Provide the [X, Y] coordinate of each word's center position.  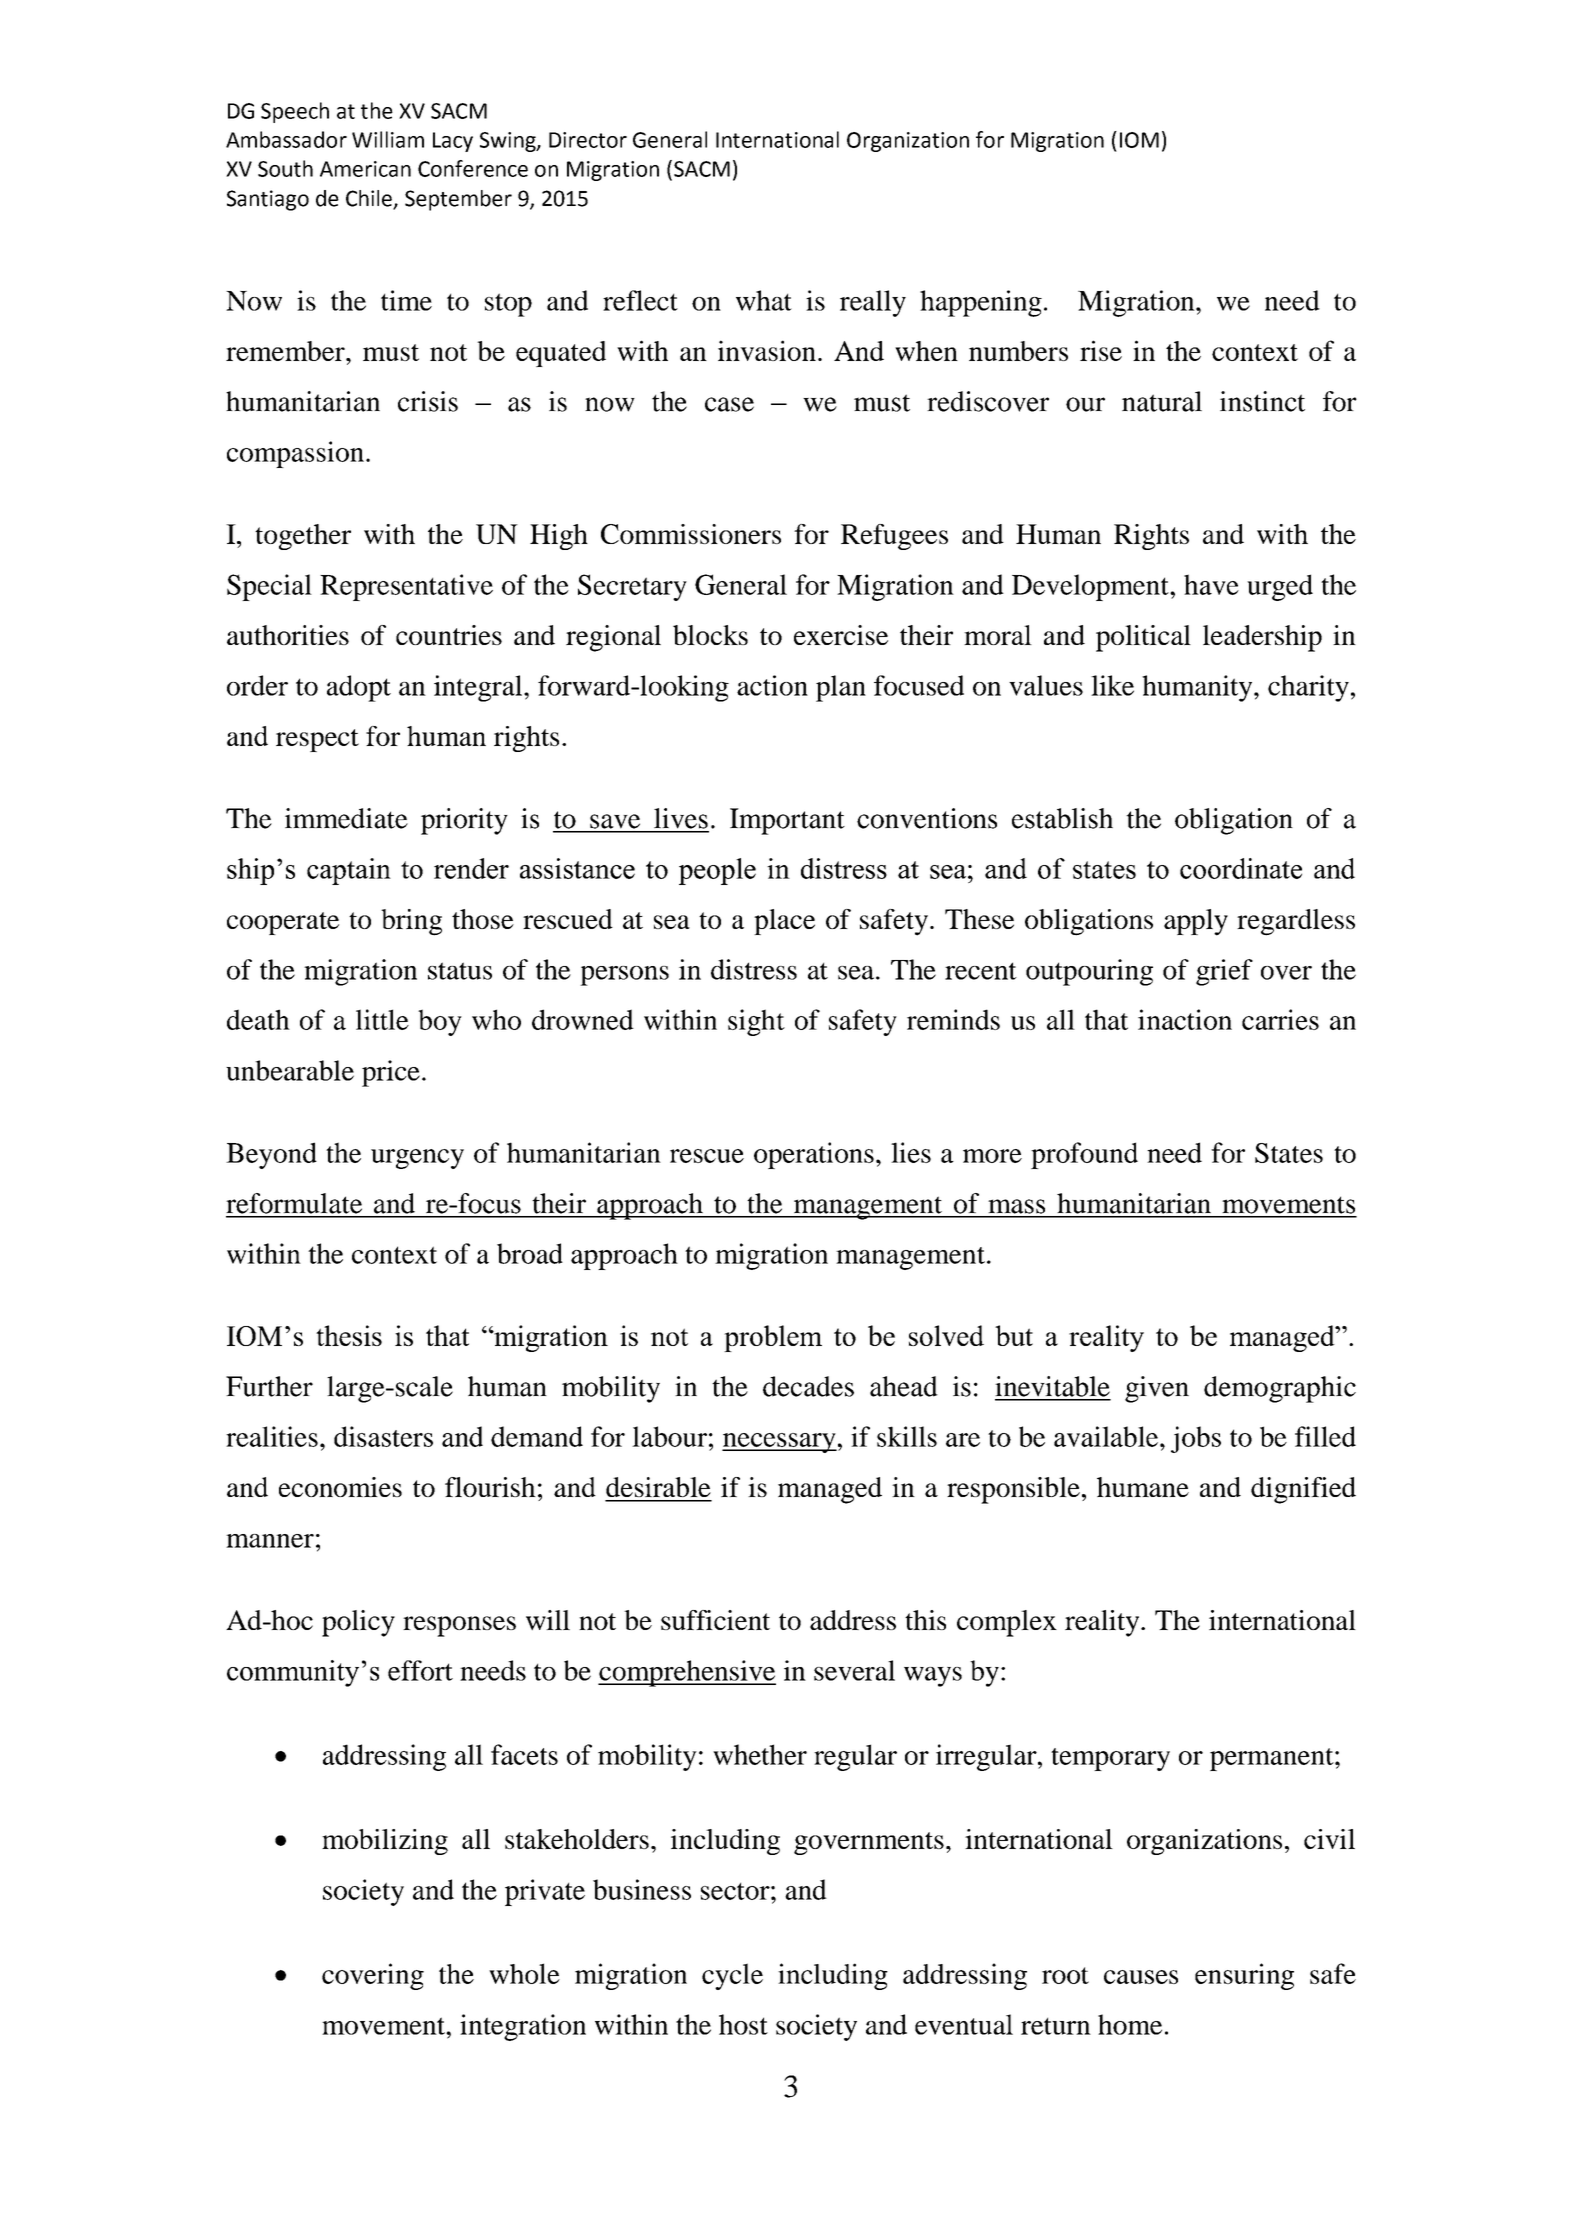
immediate [346, 818]
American [365, 169]
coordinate [1241, 868]
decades [808, 1386]
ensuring [1244, 1976]
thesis [349, 1335]
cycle [732, 1976]
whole [524, 1973]
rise [1101, 350]
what [764, 300]
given [1157, 1389]
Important [787, 821]
